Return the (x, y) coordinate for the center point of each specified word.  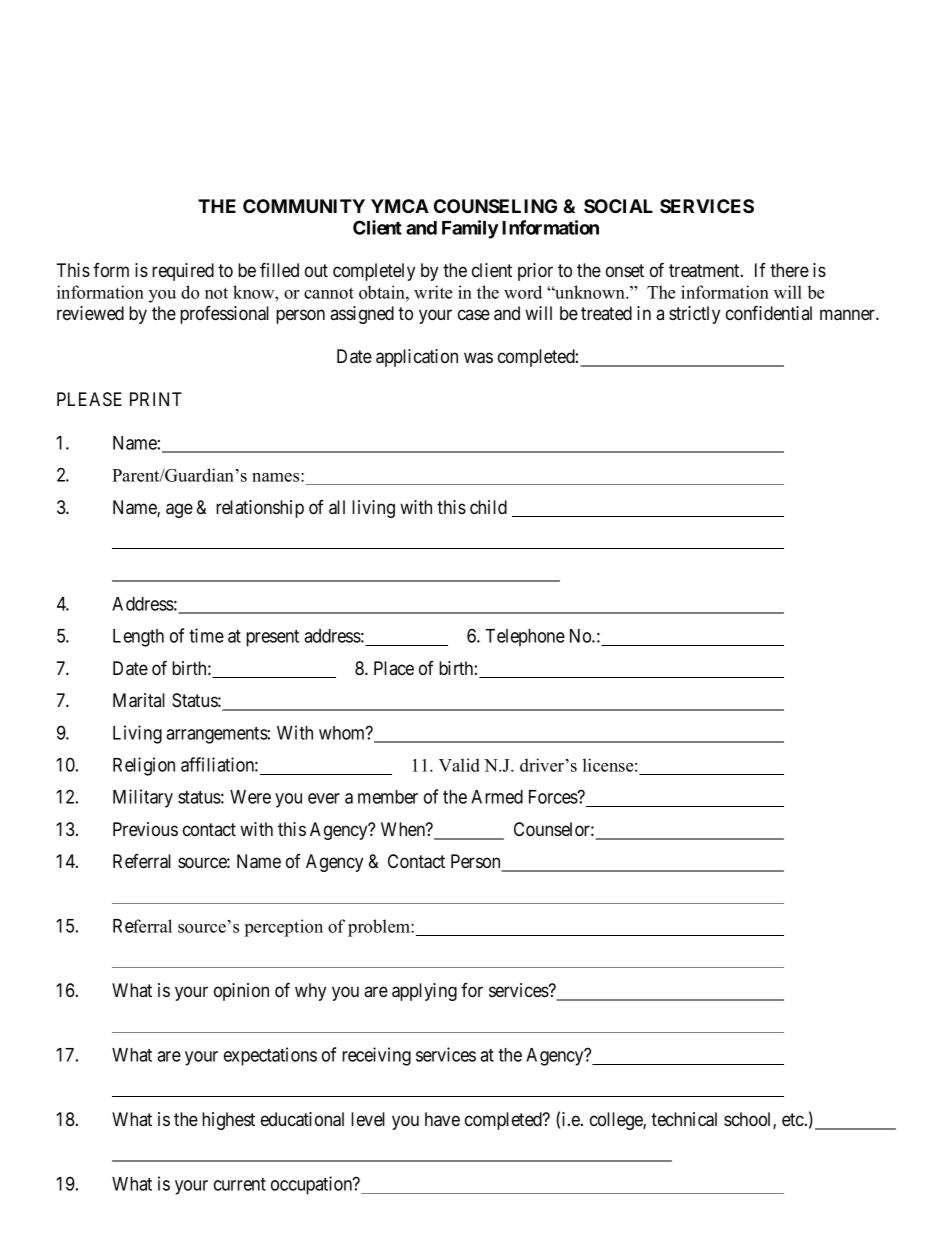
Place (394, 668)
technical (684, 1119)
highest (228, 1121)
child (488, 507)
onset (625, 270)
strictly (694, 315)
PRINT (156, 399)
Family (470, 229)
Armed (497, 797)
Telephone (525, 638)
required (183, 272)
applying (424, 992)
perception (284, 928)
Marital (139, 700)
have (442, 1119)
